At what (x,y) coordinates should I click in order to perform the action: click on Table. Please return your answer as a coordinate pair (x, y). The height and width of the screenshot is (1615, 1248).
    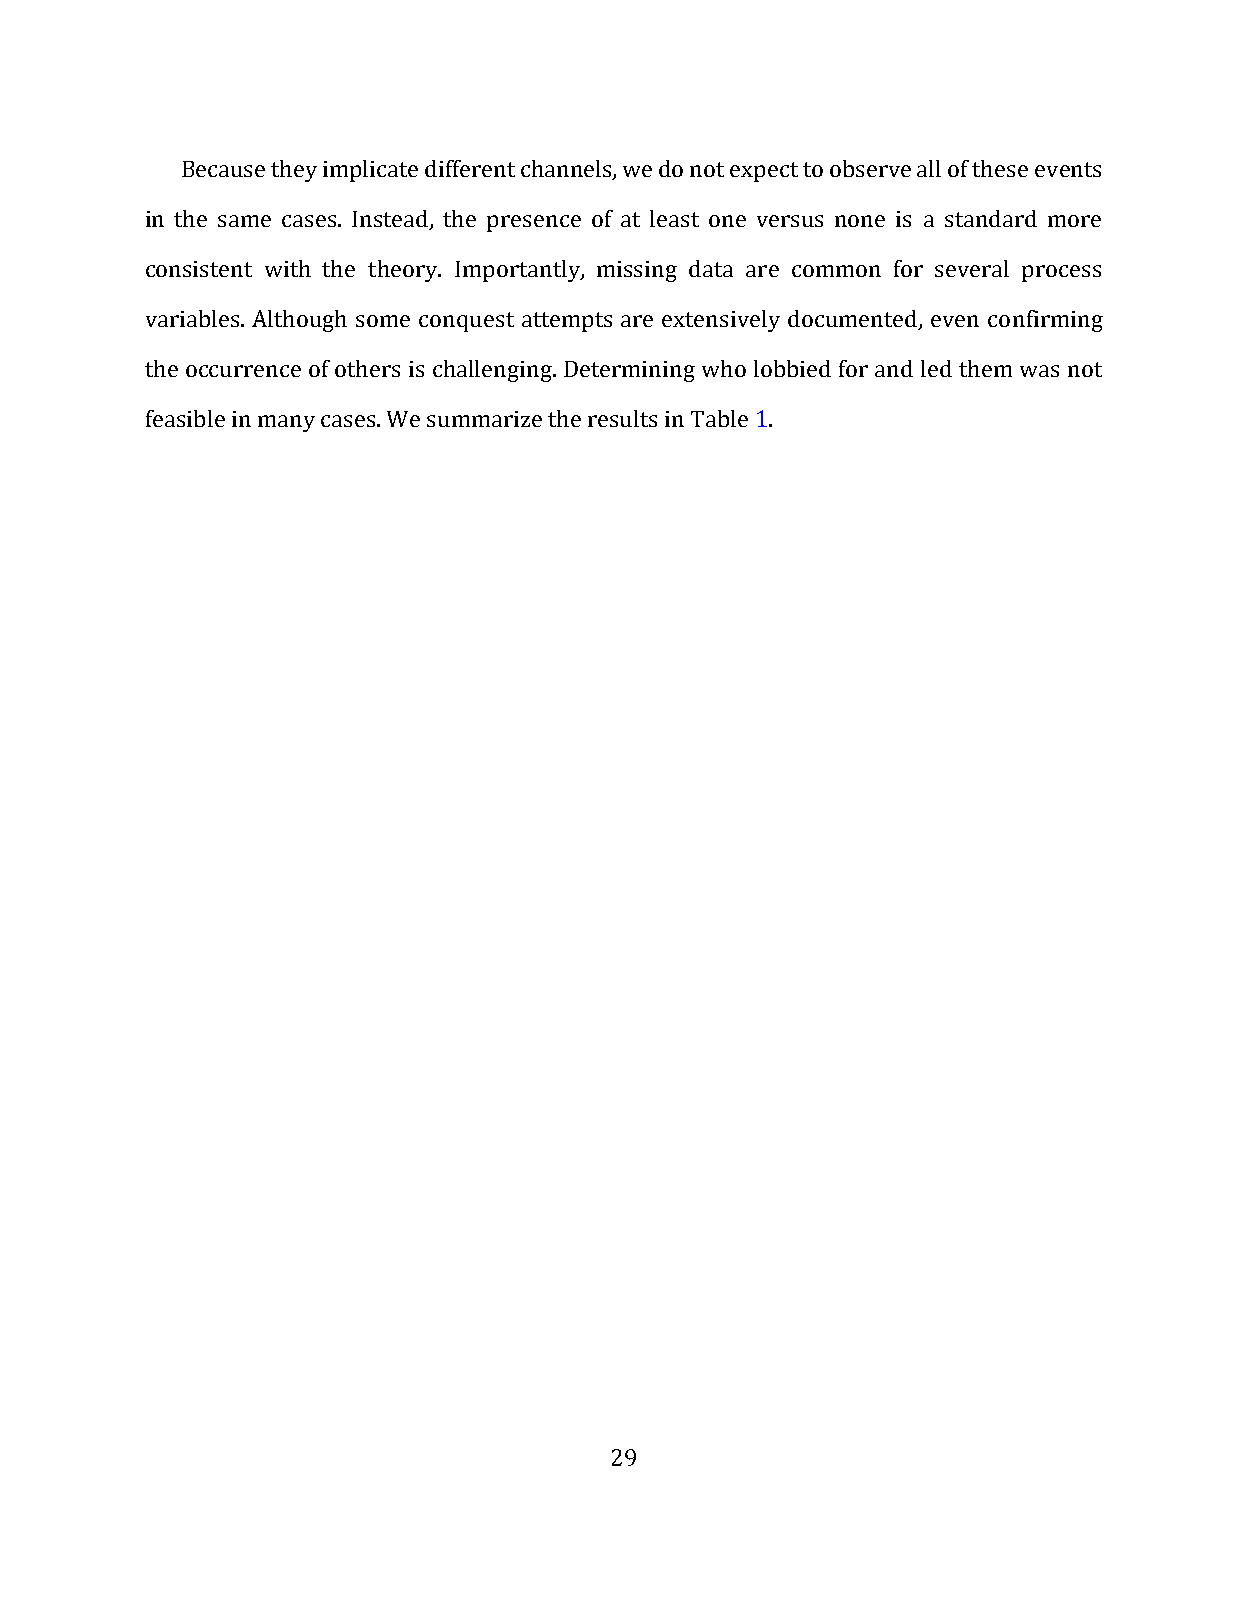
    Looking at the image, I should click on (719, 418).
